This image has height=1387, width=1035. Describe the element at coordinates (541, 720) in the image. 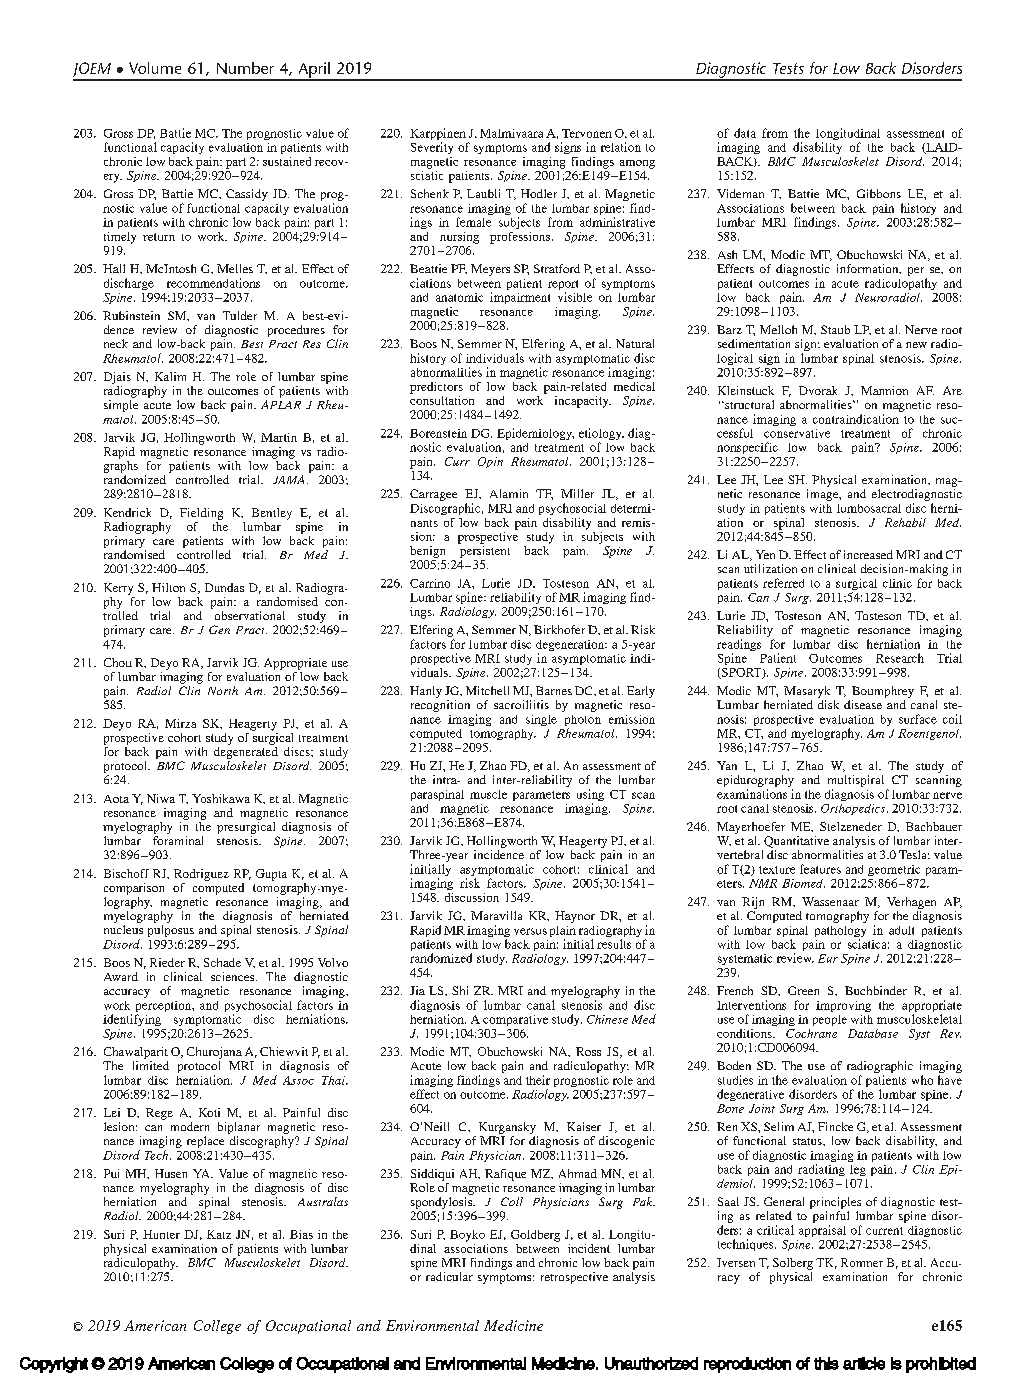

I see `single` at that location.
